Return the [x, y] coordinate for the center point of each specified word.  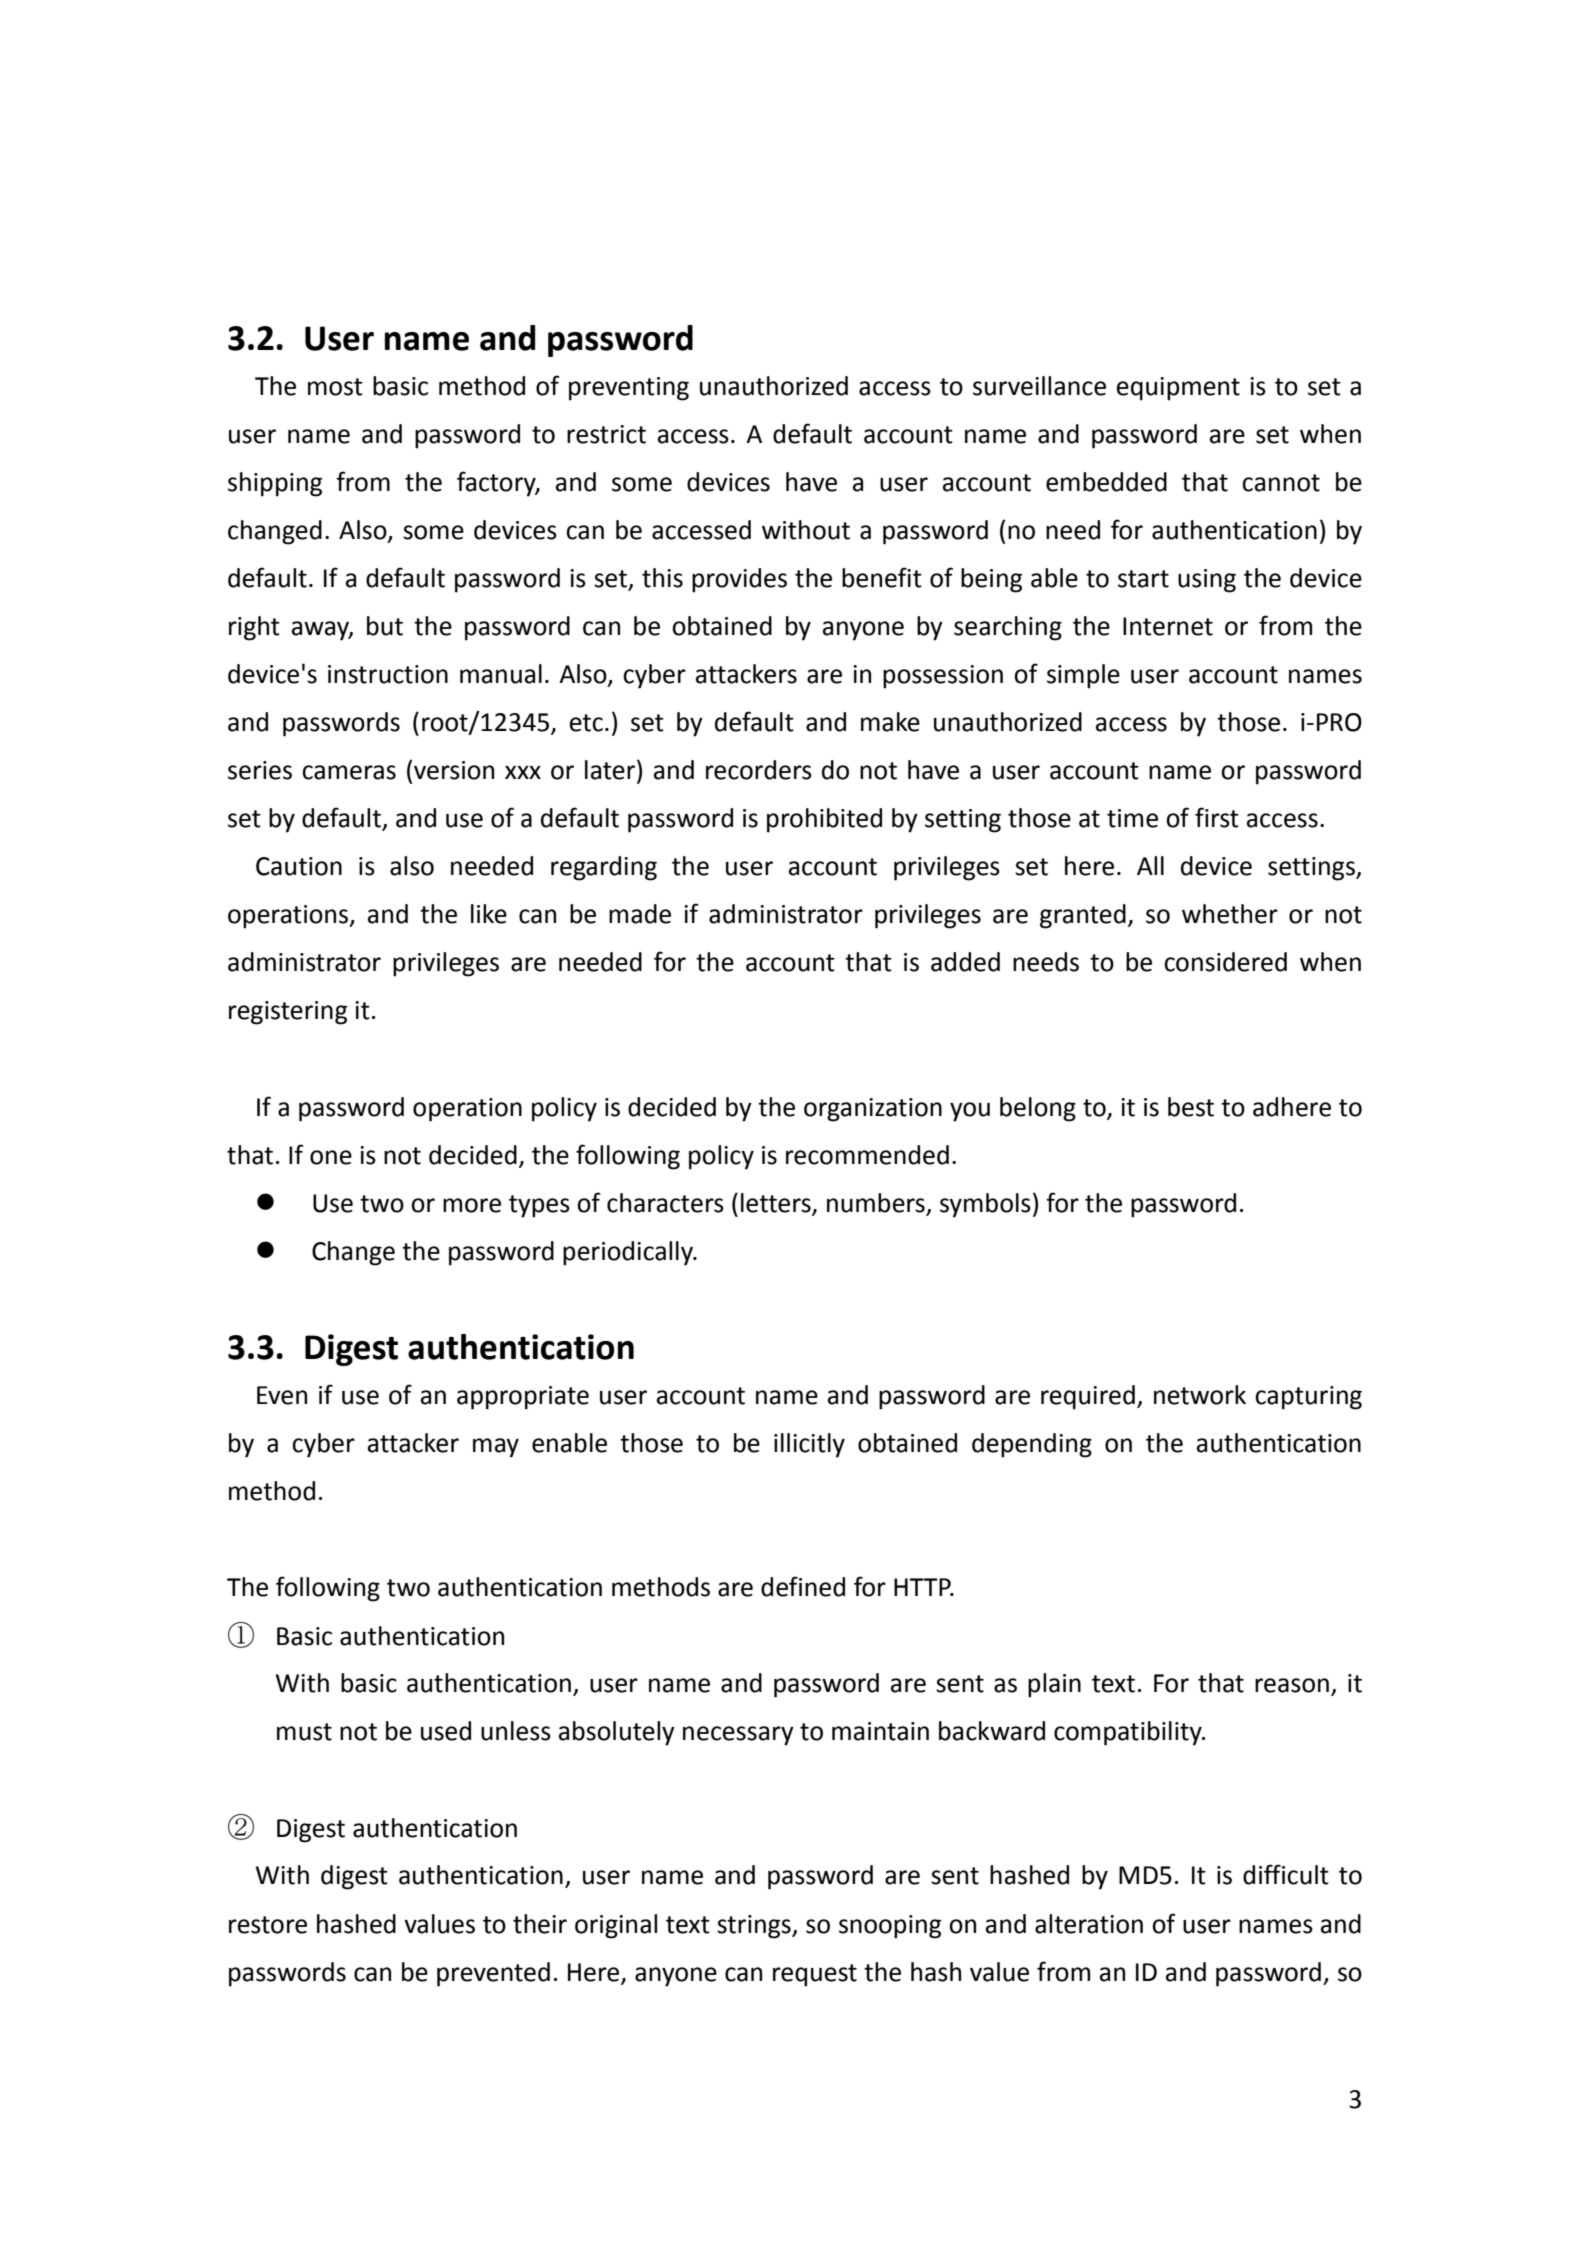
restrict [606, 434]
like [489, 914]
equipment [1178, 389]
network [1200, 1395]
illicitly [809, 1445]
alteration [1089, 1924]
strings [755, 1927]
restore [268, 1925]
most [335, 387]
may [496, 1448]
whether [1230, 914]
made [640, 914]
